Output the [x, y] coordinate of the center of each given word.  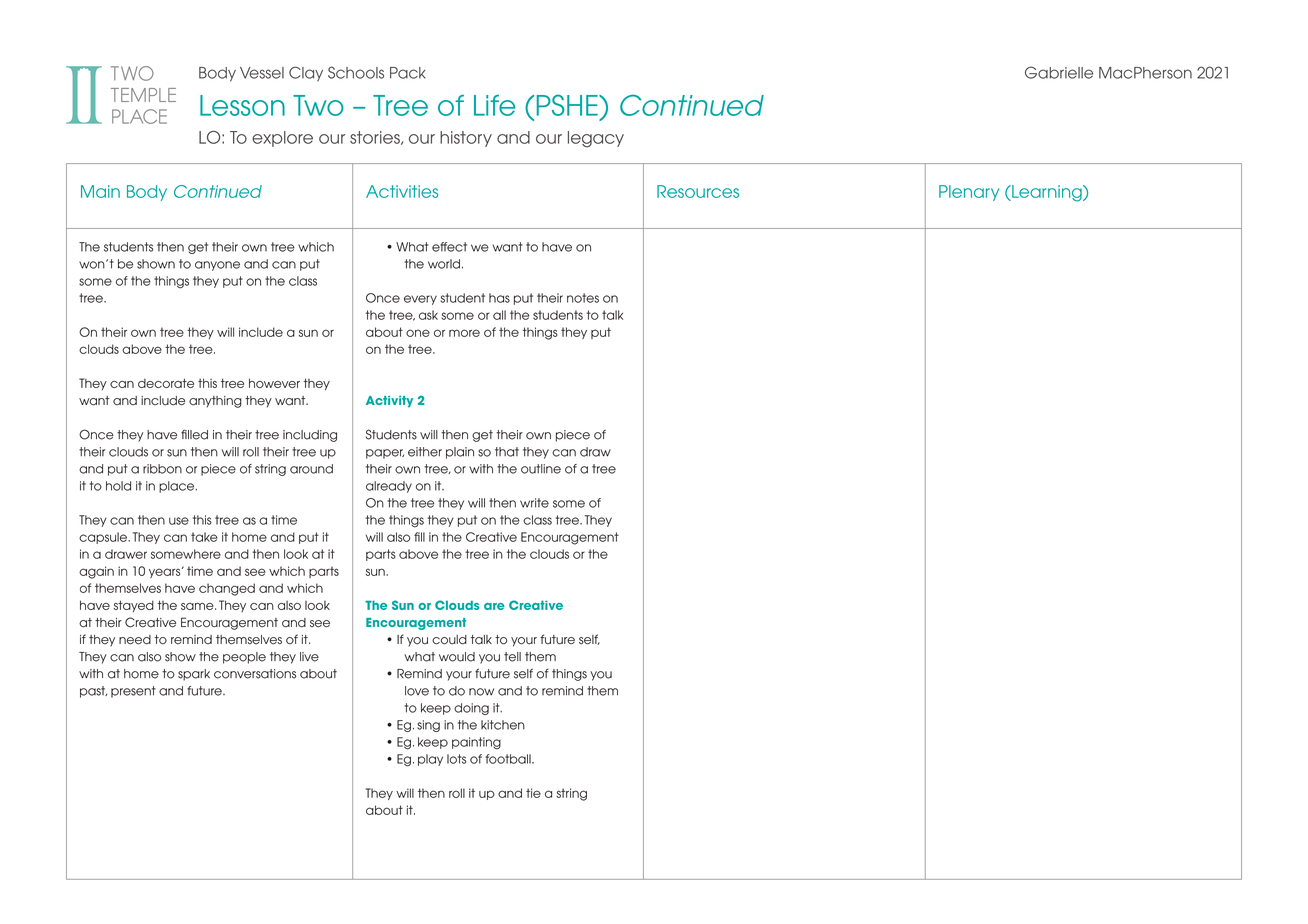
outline [541, 469]
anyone [217, 266]
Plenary [969, 193]
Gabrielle [1059, 72]
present [133, 692]
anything [215, 402]
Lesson [242, 105]
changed [227, 589]
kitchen [503, 725]
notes [583, 298]
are [494, 606]
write [534, 503]
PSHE [568, 105]
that [507, 452]
